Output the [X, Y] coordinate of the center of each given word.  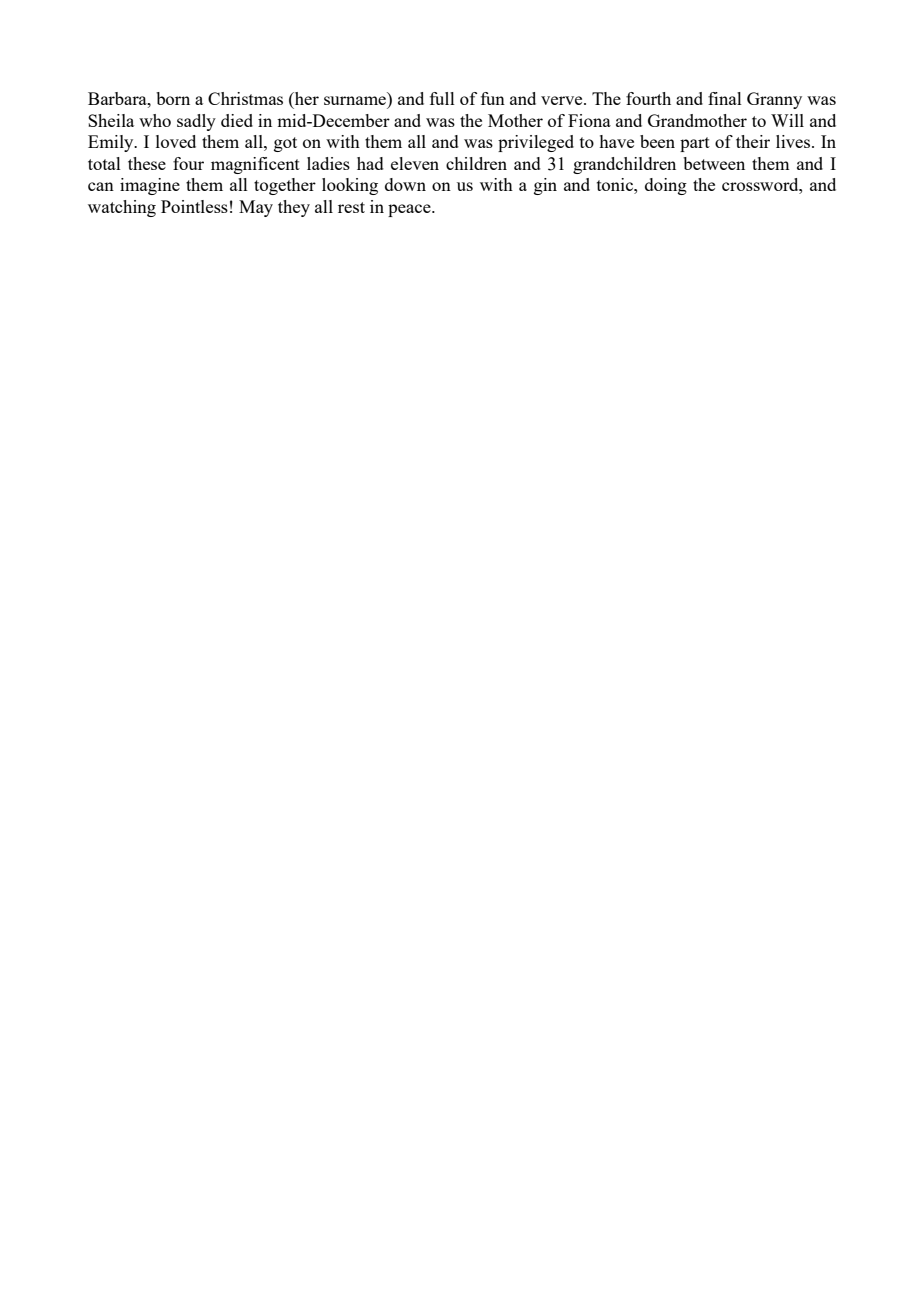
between [714, 163]
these [147, 163]
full [442, 98]
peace [410, 210]
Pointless [194, 206]
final [725, 98]
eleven [415, 163]
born [173, 98]
